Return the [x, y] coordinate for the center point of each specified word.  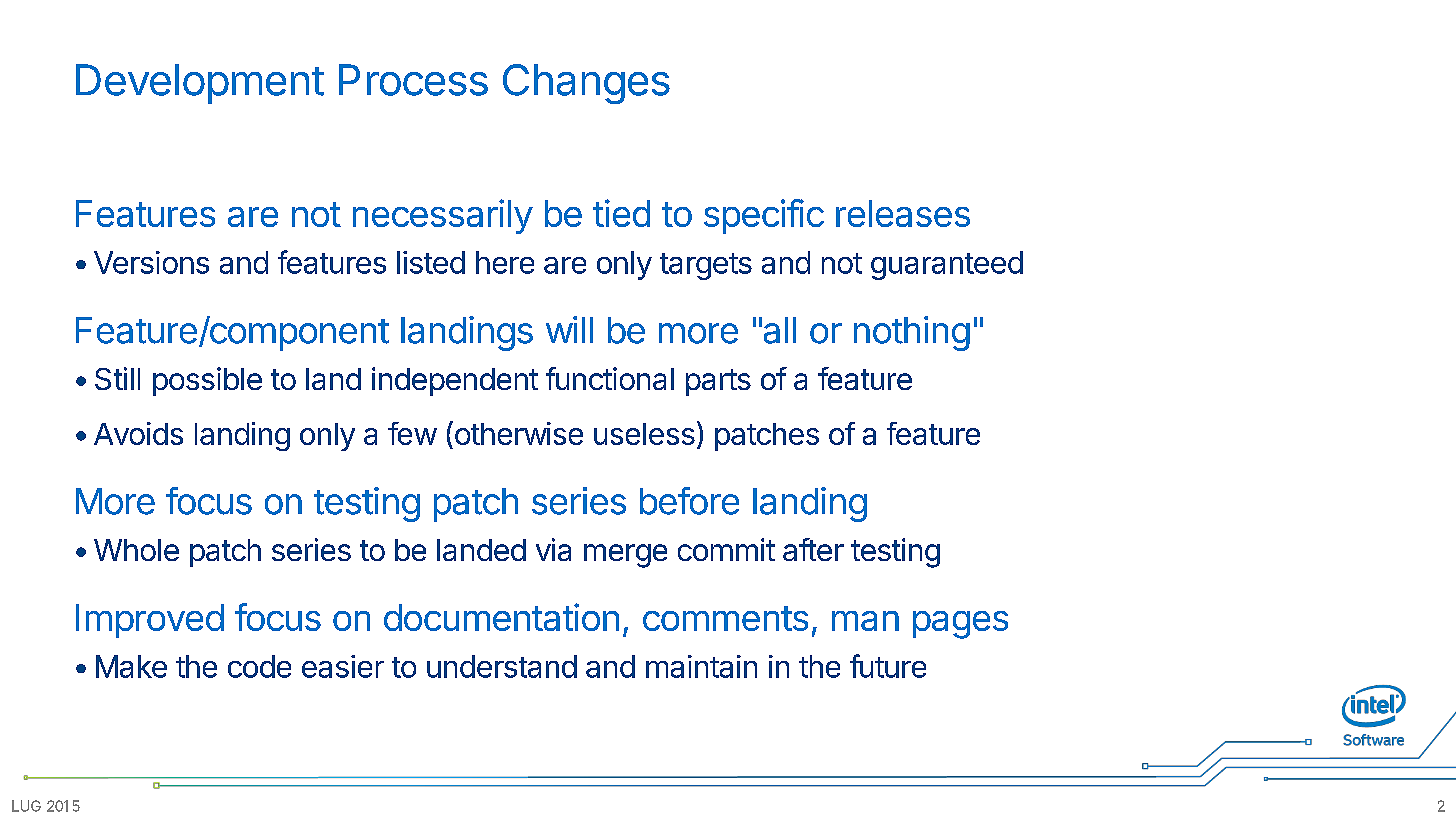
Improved [150, 621]
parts [718, 382]
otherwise [517, 433]
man [865, 621]
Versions [151, 262]
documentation [501, 617]
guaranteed [947, 265]
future [888, 666]
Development [200, 84]
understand [502, 666]
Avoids [138, 433]
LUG [26, 806]
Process [413, 80]
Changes [586, 84]
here [505, 262]
